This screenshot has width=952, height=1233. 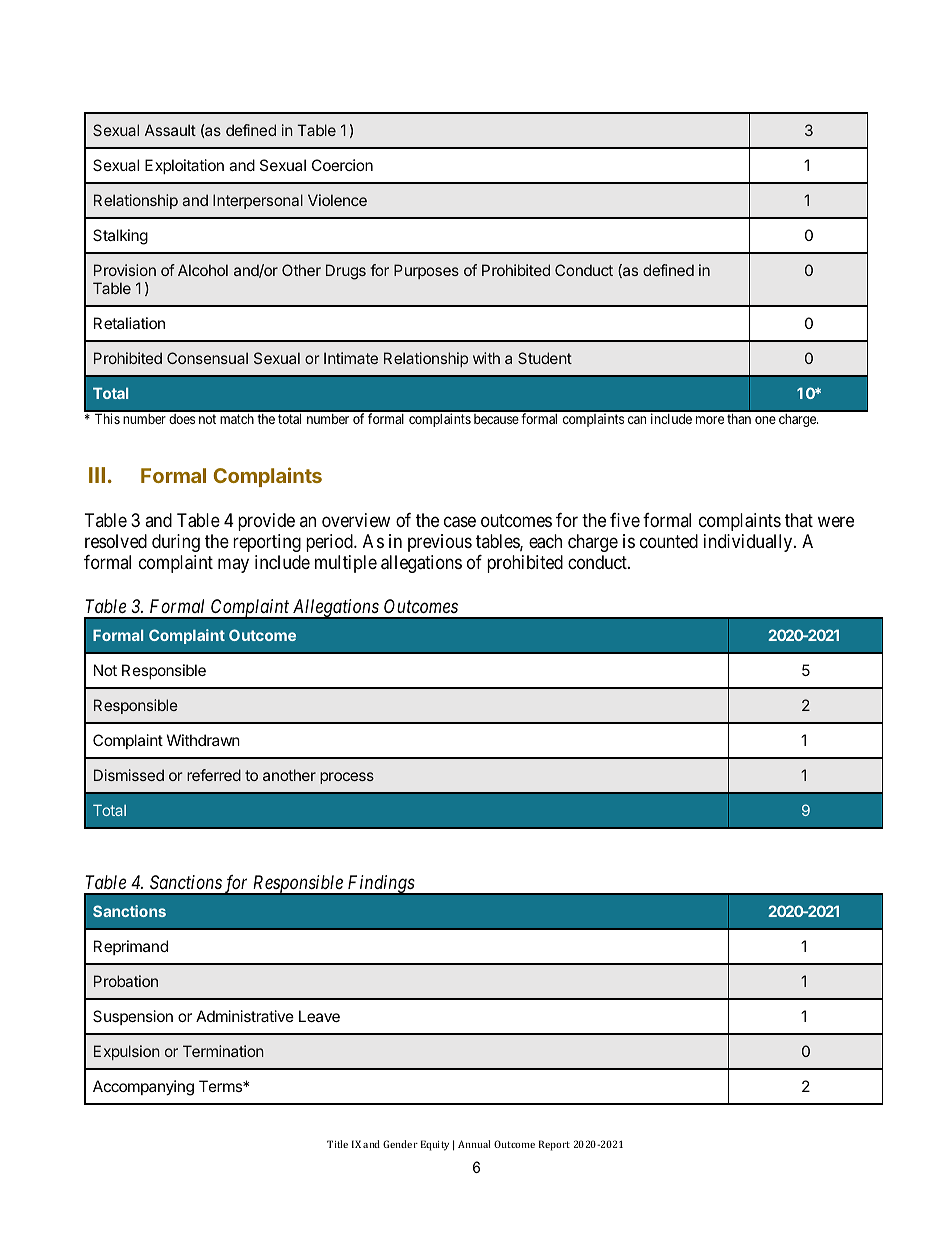 I want to click on individually, so click(x=749, y=543).
